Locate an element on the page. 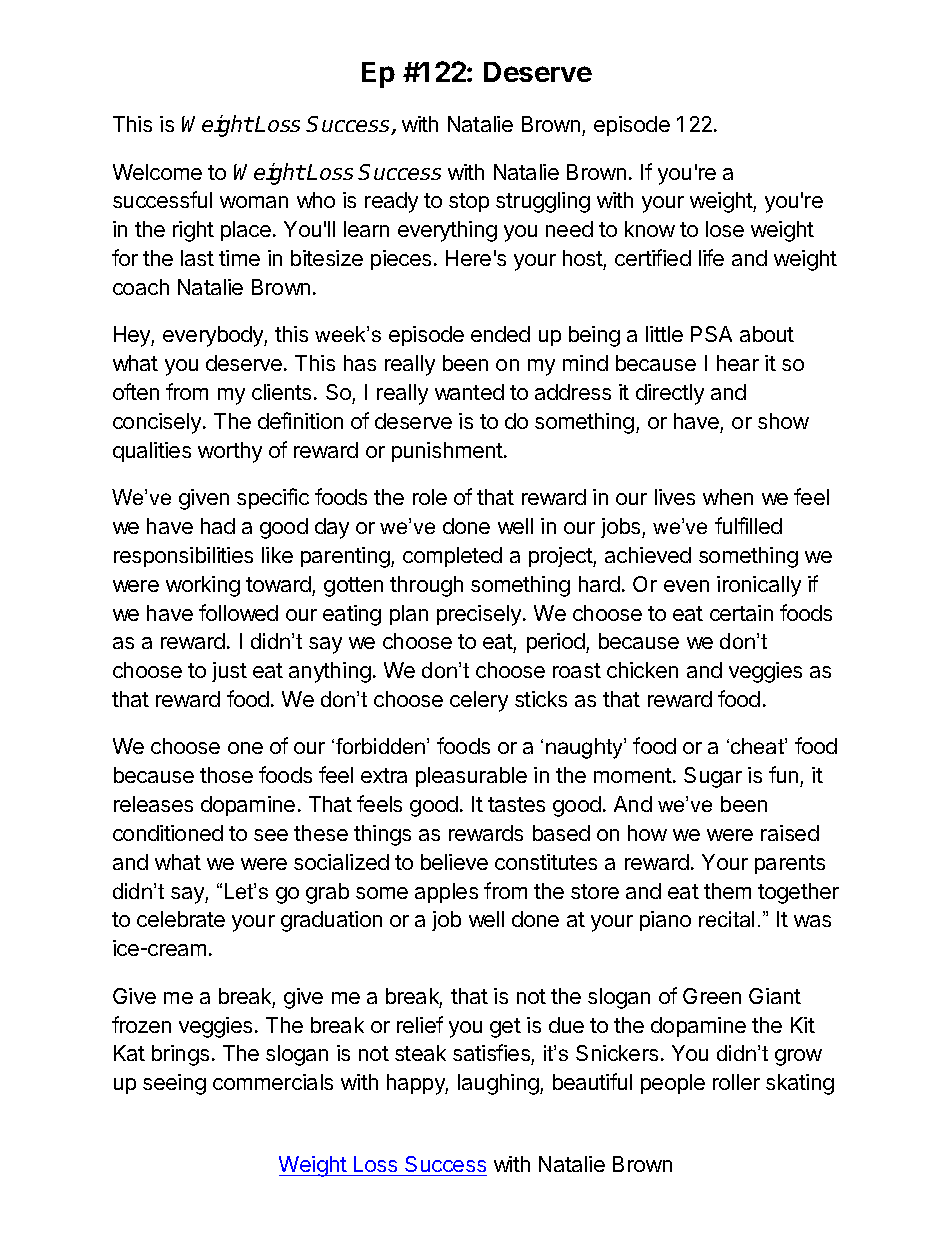  celebrate is located at coordinates (181, 919).
